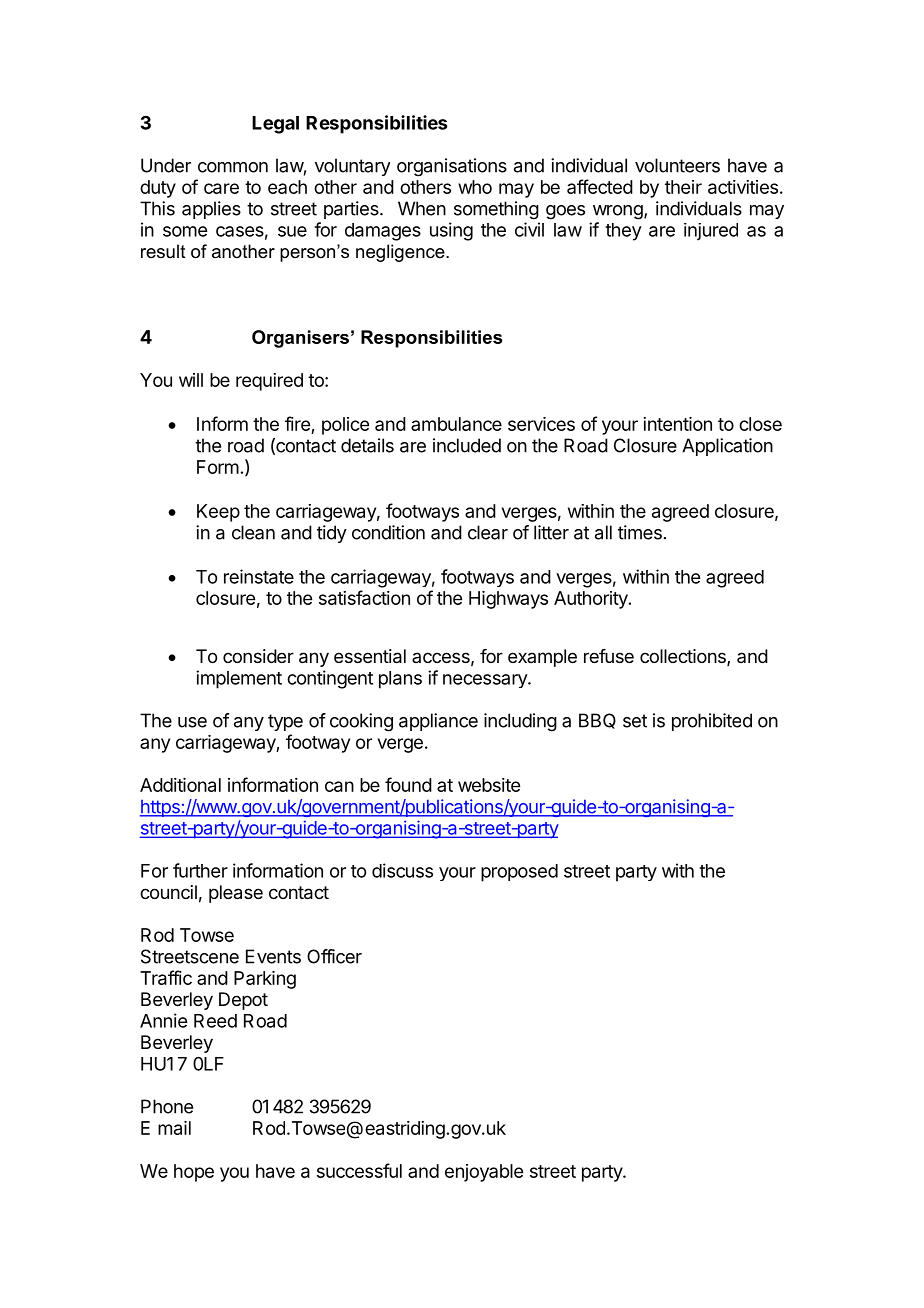  What do you see at coordinates (194, 1173) in the image?
I see `hope` at bounding box center [194, 1173].
